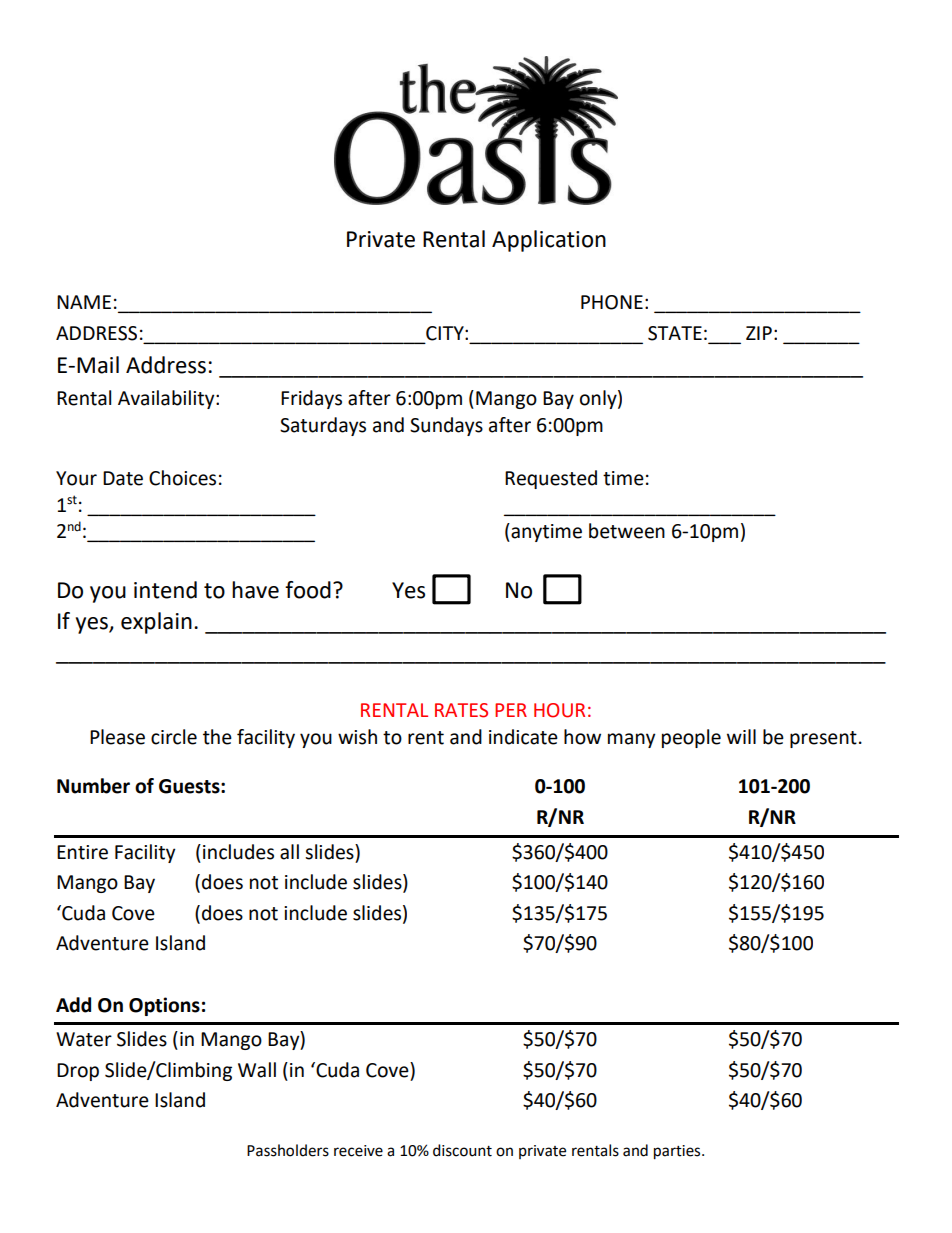  What do you see at coordinates (311, 399) in the image?
I see `Fridays` at bounding box center [311, 399].
